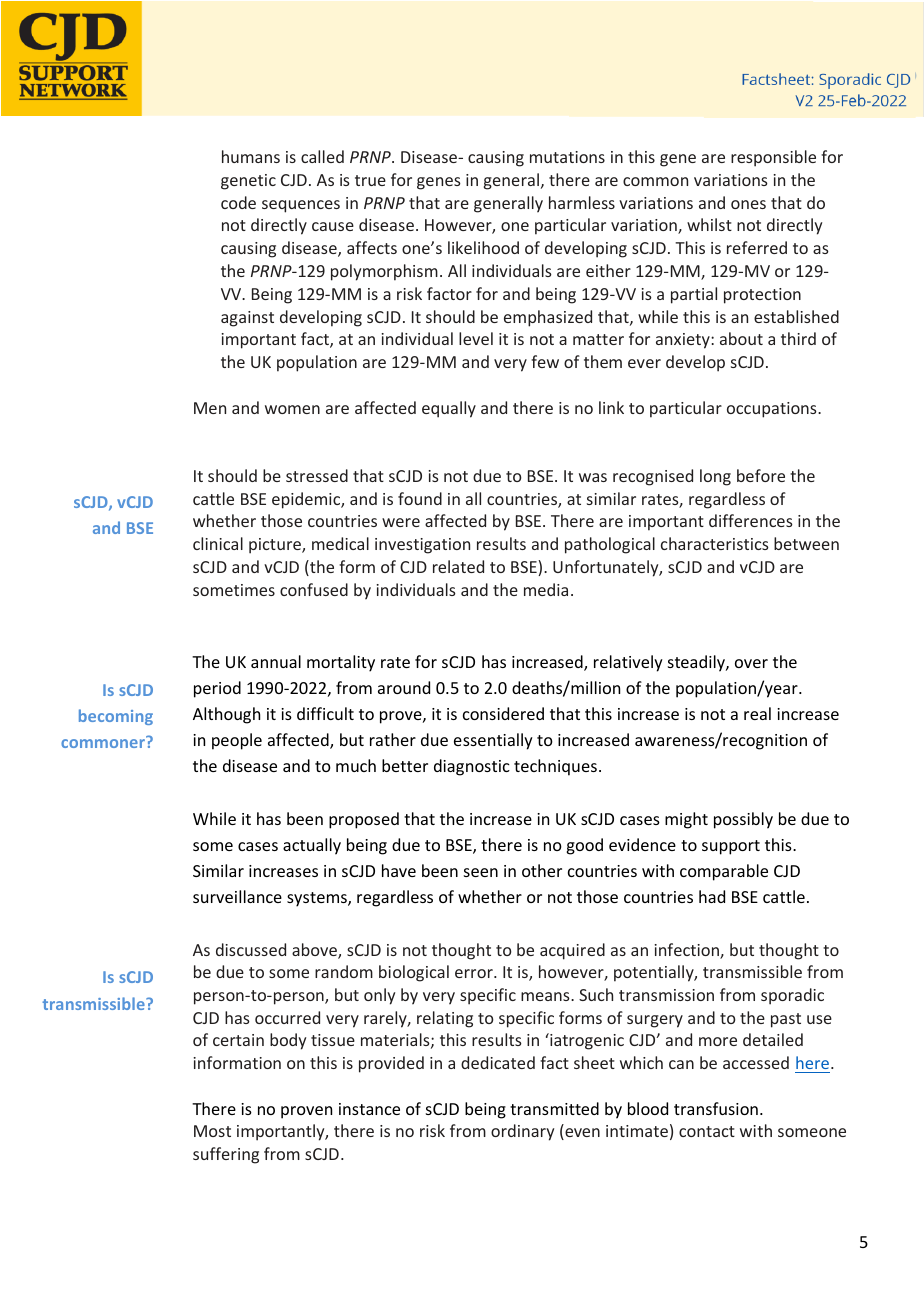  Describe the element at coordinates (237, 896) in the document. I see `surveillance` at that location.
